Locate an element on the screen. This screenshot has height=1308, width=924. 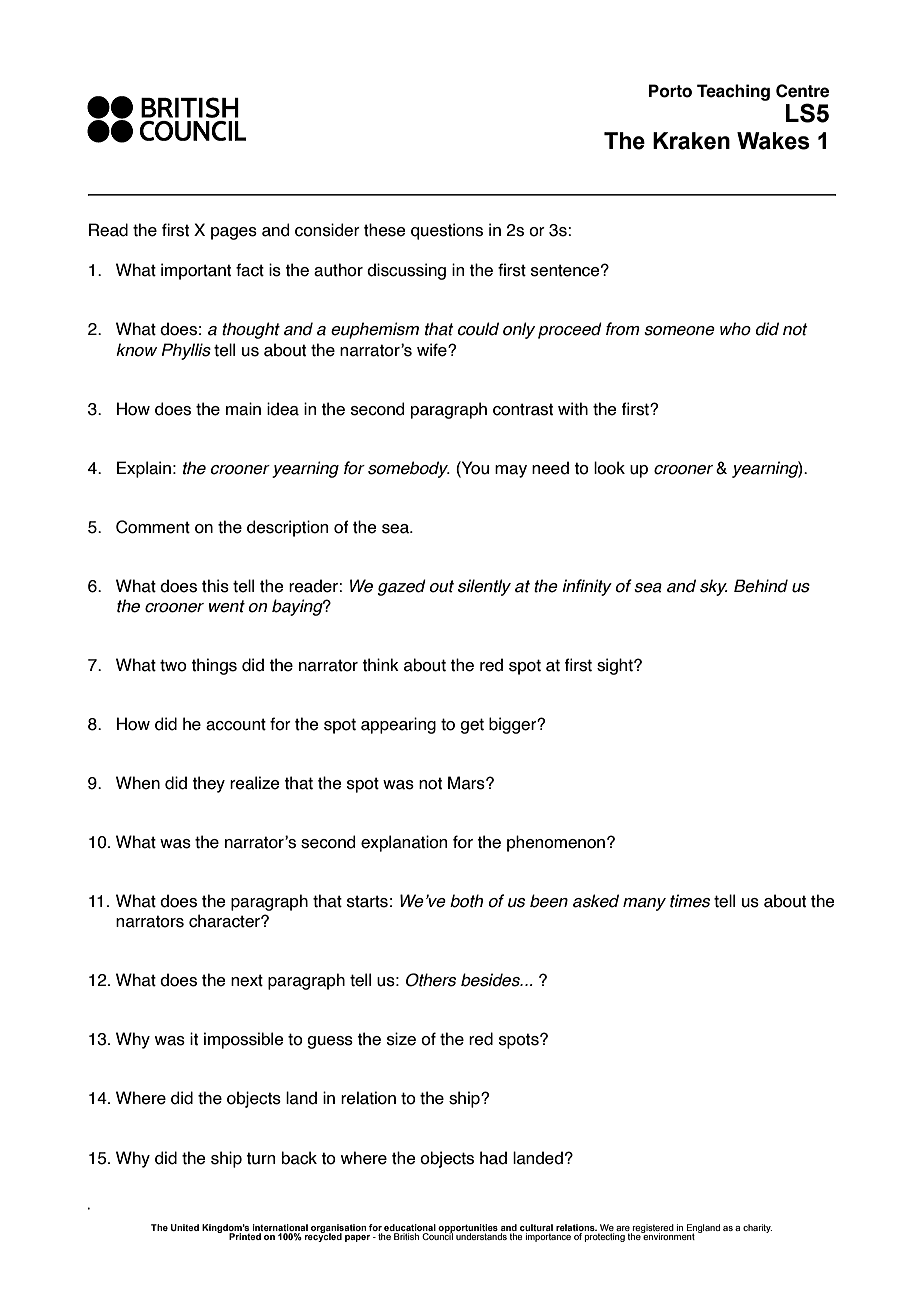
main is located at coordinates (243, 409).
